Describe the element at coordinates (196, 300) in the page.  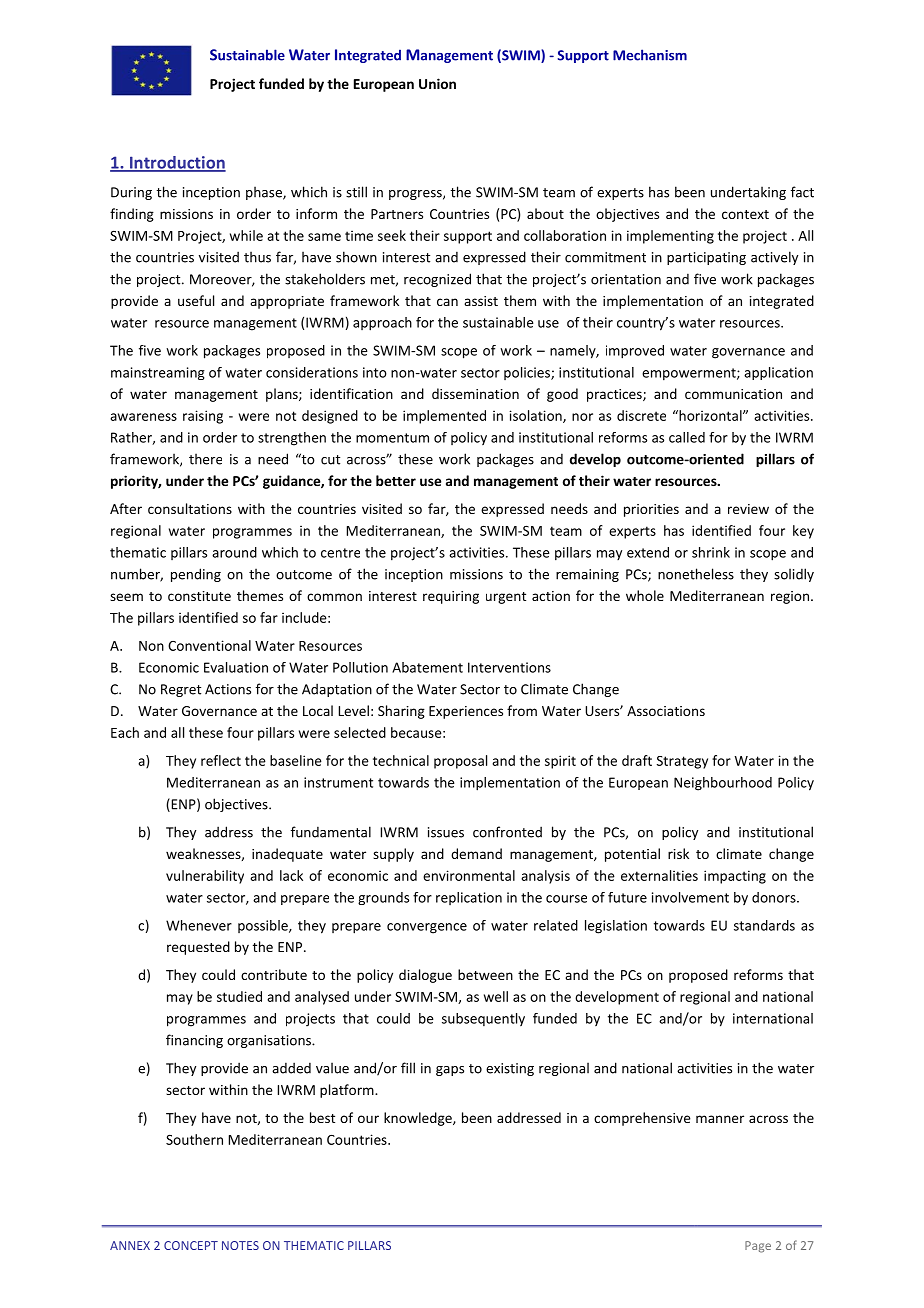
I see `useful` at that location.
